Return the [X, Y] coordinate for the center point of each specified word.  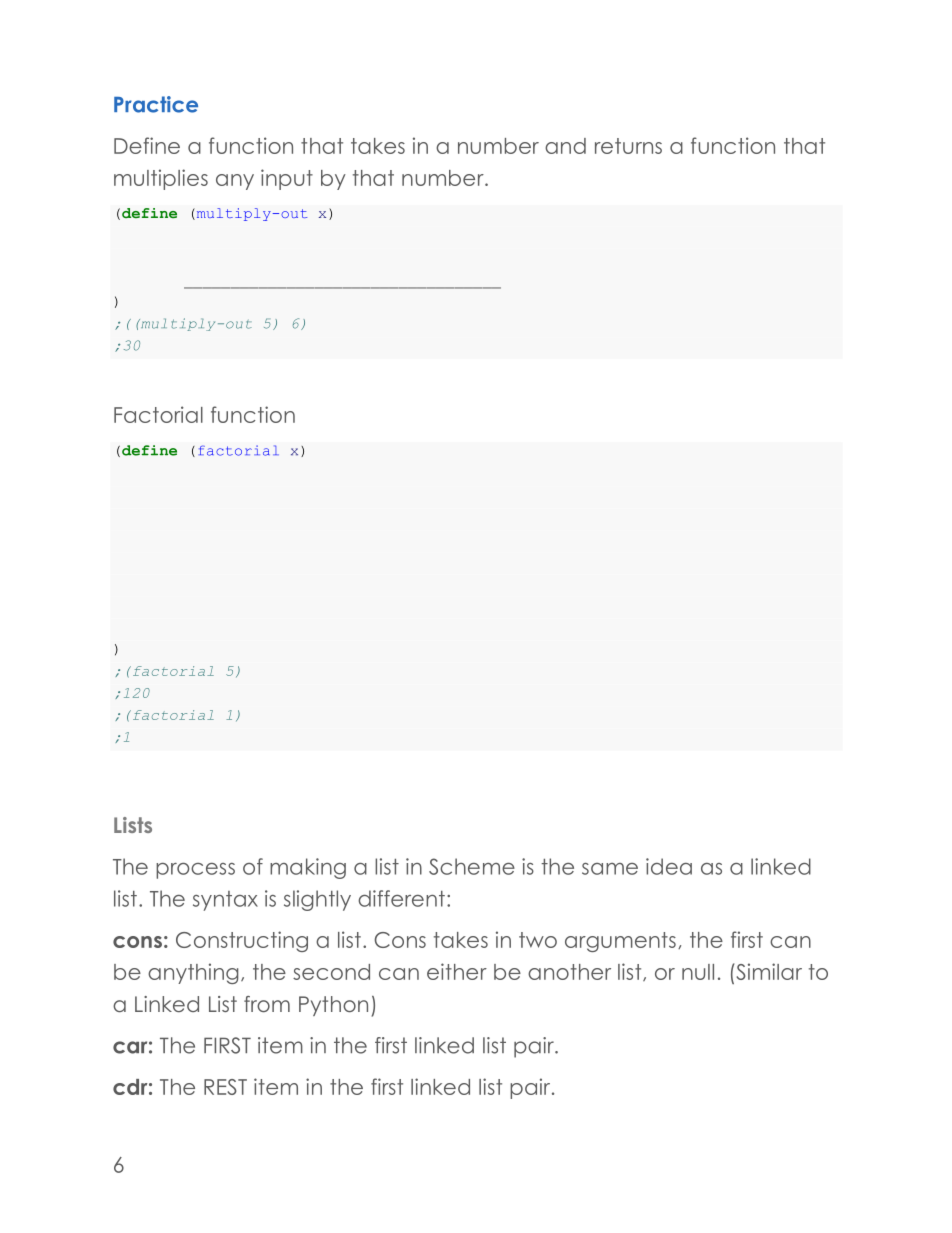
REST [225, 1087]
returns [628, 146]
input [287, 179]
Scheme [472, 866]
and [565, 146]
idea [669, 866]
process [195, 871]
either [457, 971]
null [698, 972]
